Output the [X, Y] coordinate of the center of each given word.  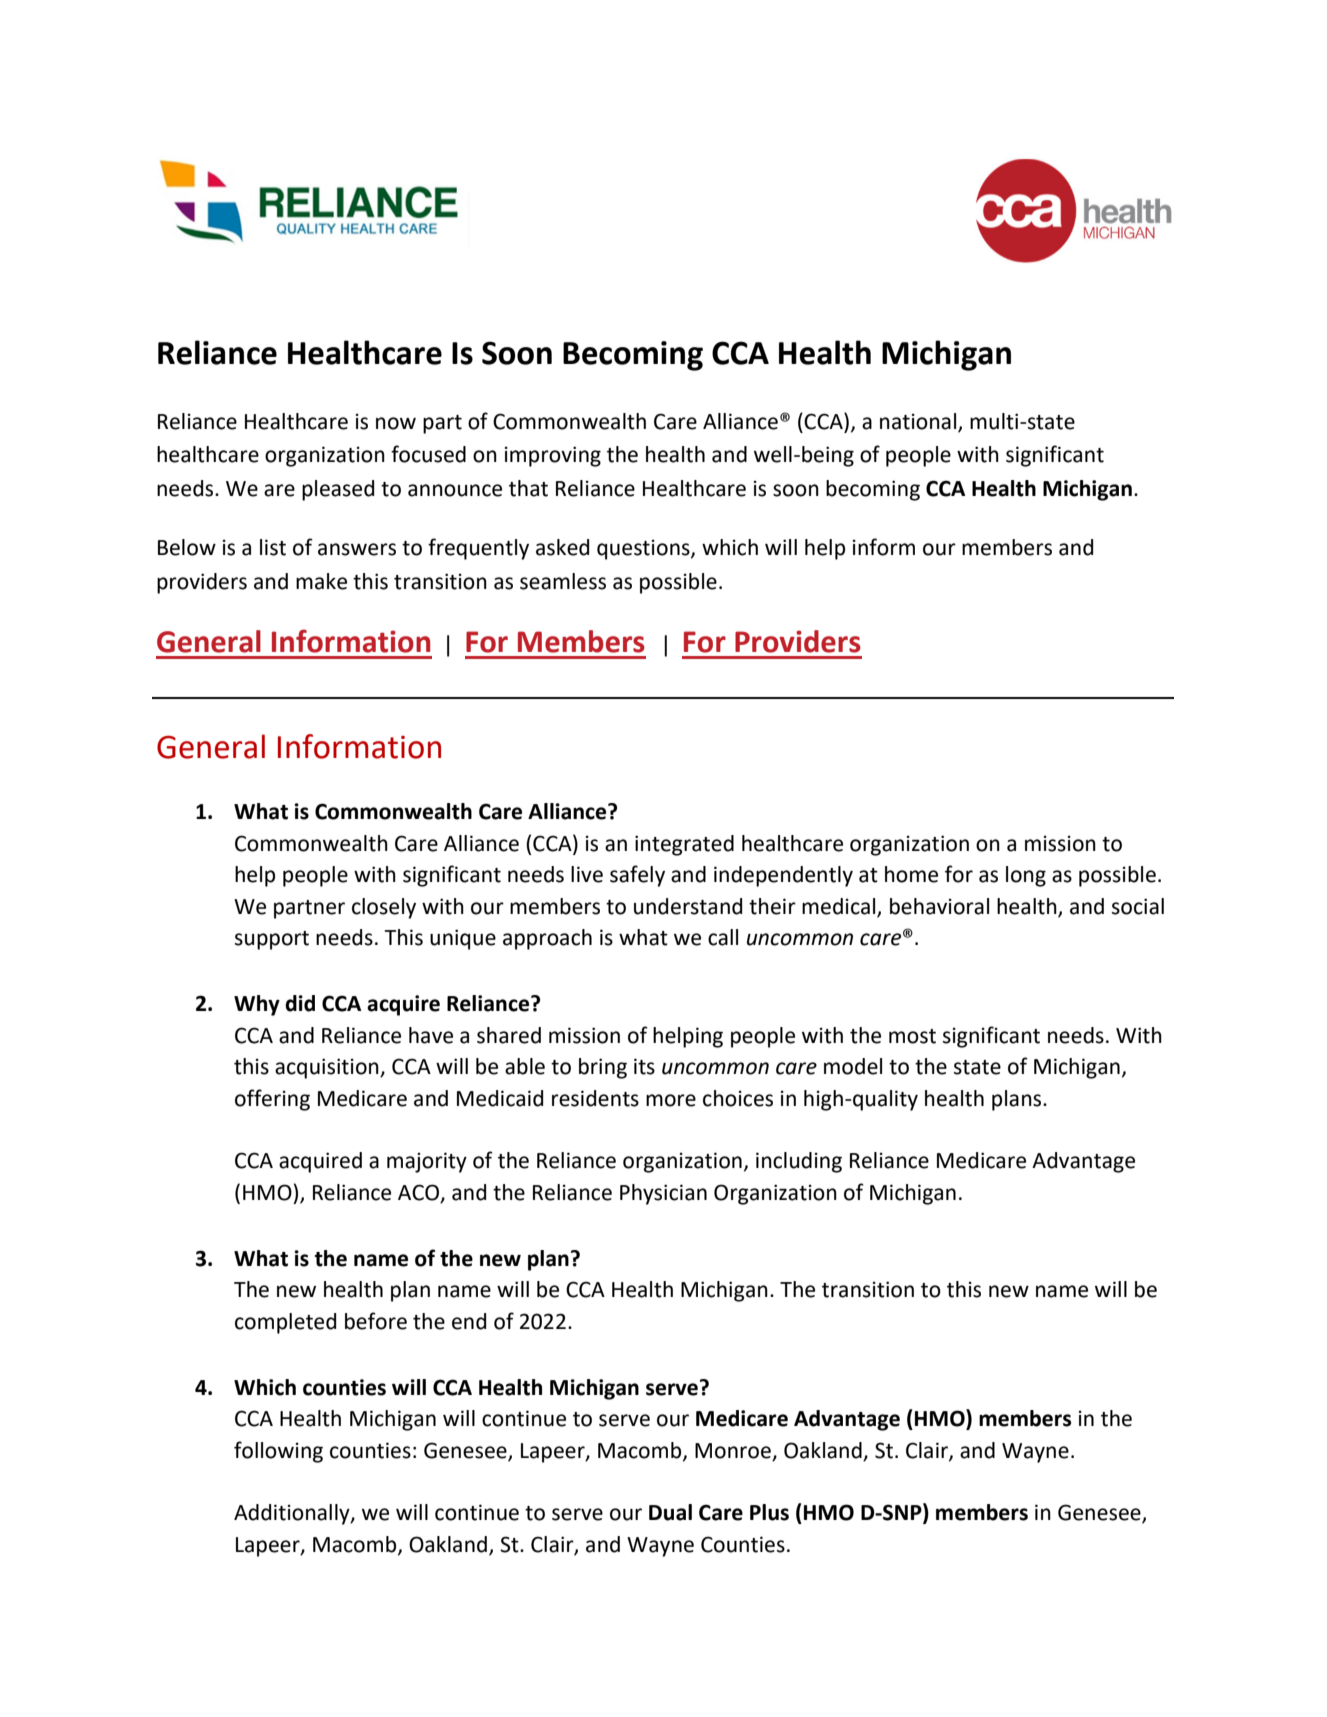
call [723, 937]
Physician [663, 1194]
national [919, 422]
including [799, 1162]
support [272, 940]
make [321, 581]
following [278, 1452]
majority [427, 1162]
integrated [684, 845]
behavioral [939, 906]
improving [553, 456]
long [1026, 876]
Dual [670, 1512]
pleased [338, 490]
